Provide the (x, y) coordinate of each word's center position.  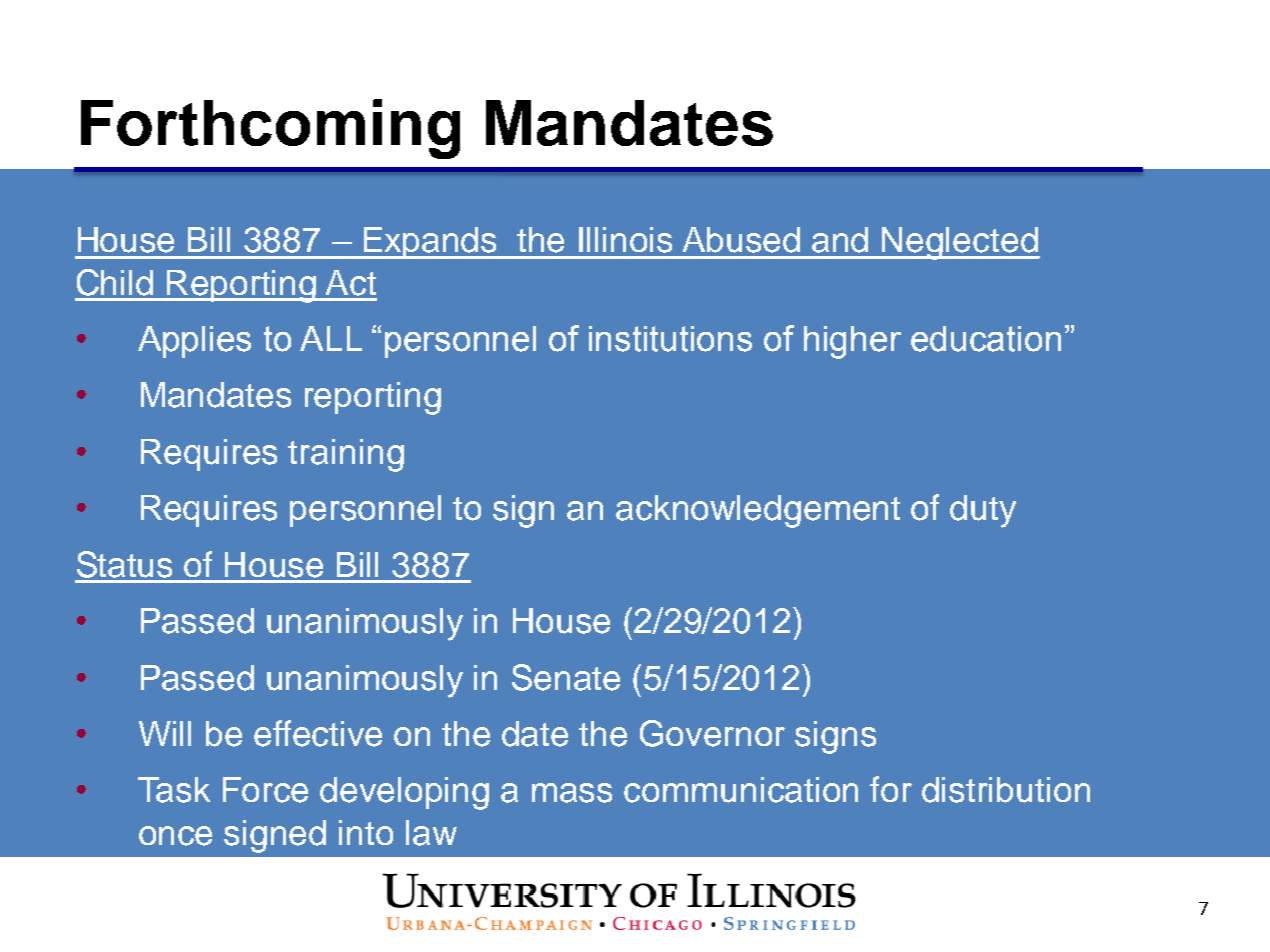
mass (572, 793)
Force (265, 790)
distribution (1006, 790)
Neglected (960, 243)
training (346, 455)
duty (983, 511)
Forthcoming (270, 129)
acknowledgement (758, 511)
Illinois (625, 240)
